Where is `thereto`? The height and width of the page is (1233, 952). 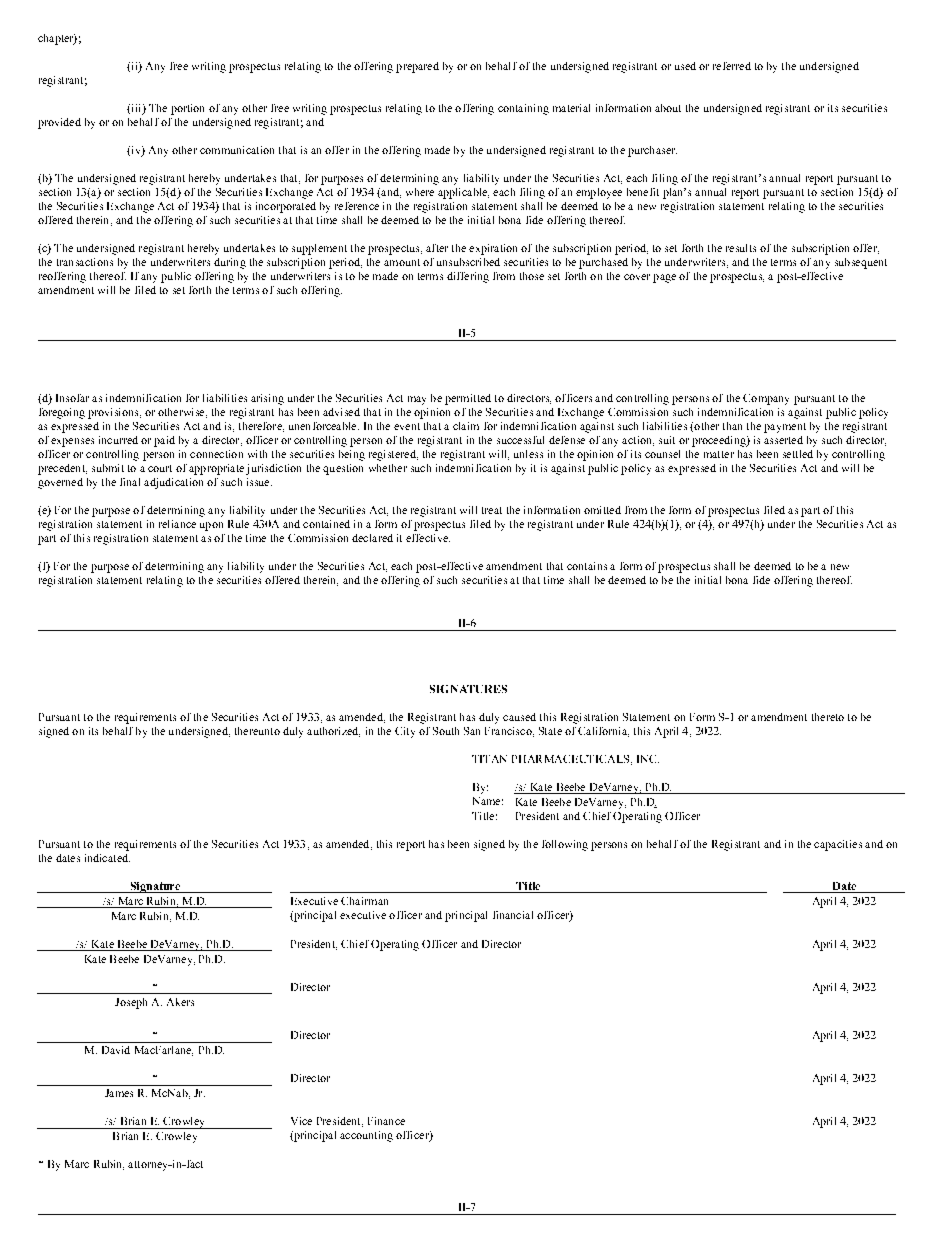 thereto is located at coordinates (828, 717).
